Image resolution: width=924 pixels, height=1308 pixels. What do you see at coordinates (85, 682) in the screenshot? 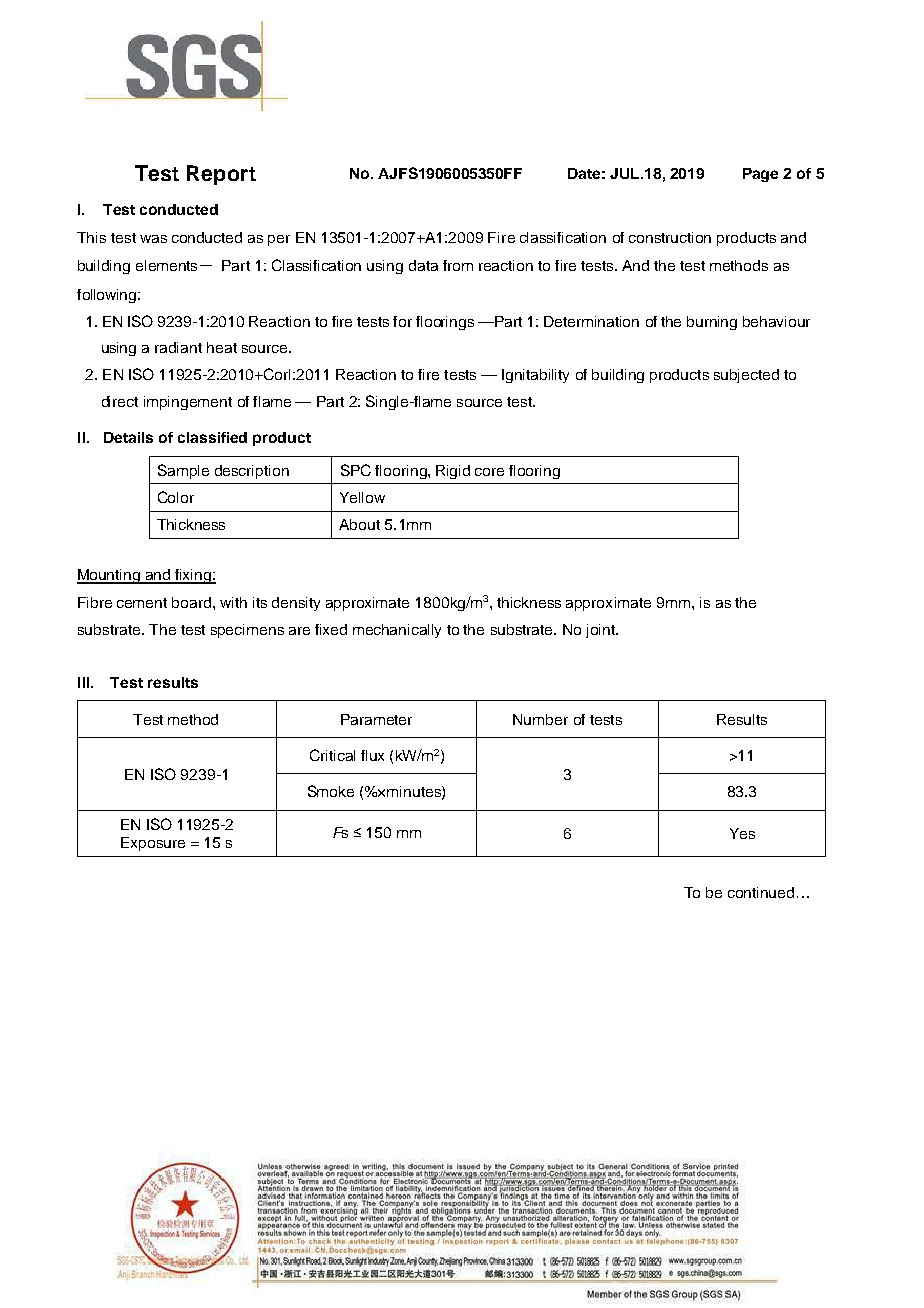
I see `III` at bounding box center [85, 682].
